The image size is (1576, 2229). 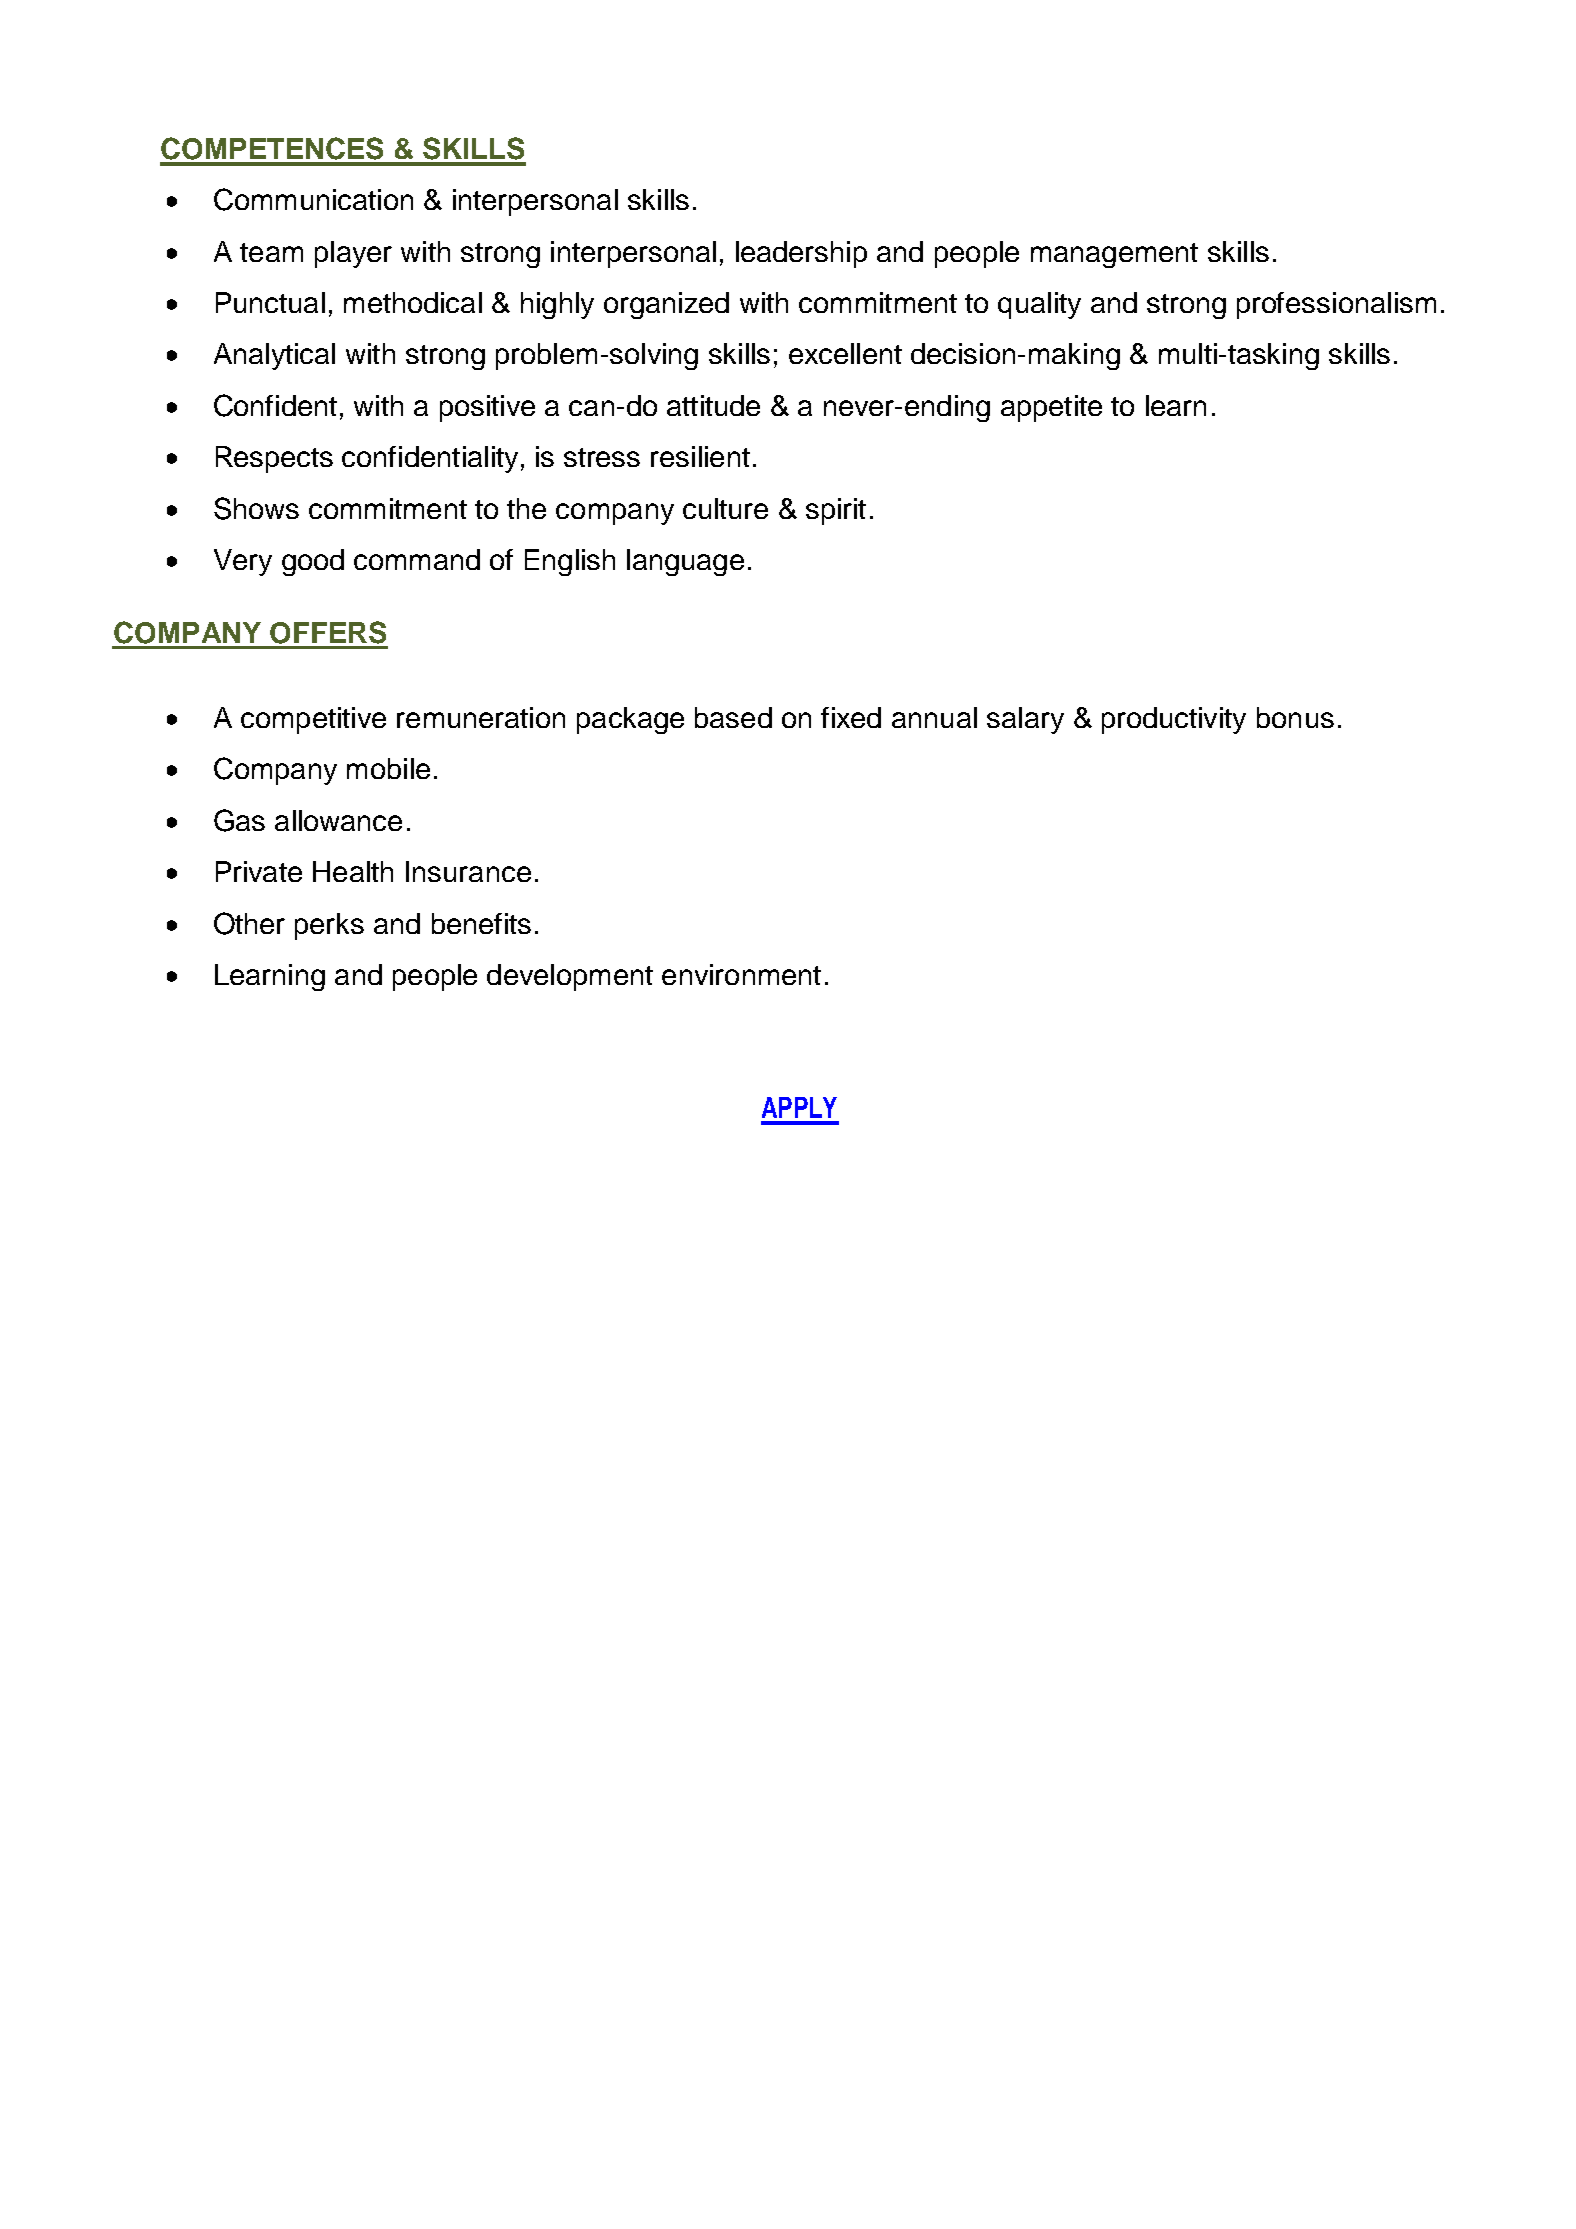 What do you see at coordinates (570, 977) in the screenshot?
I see `development` at bounding box center [570, 977].
